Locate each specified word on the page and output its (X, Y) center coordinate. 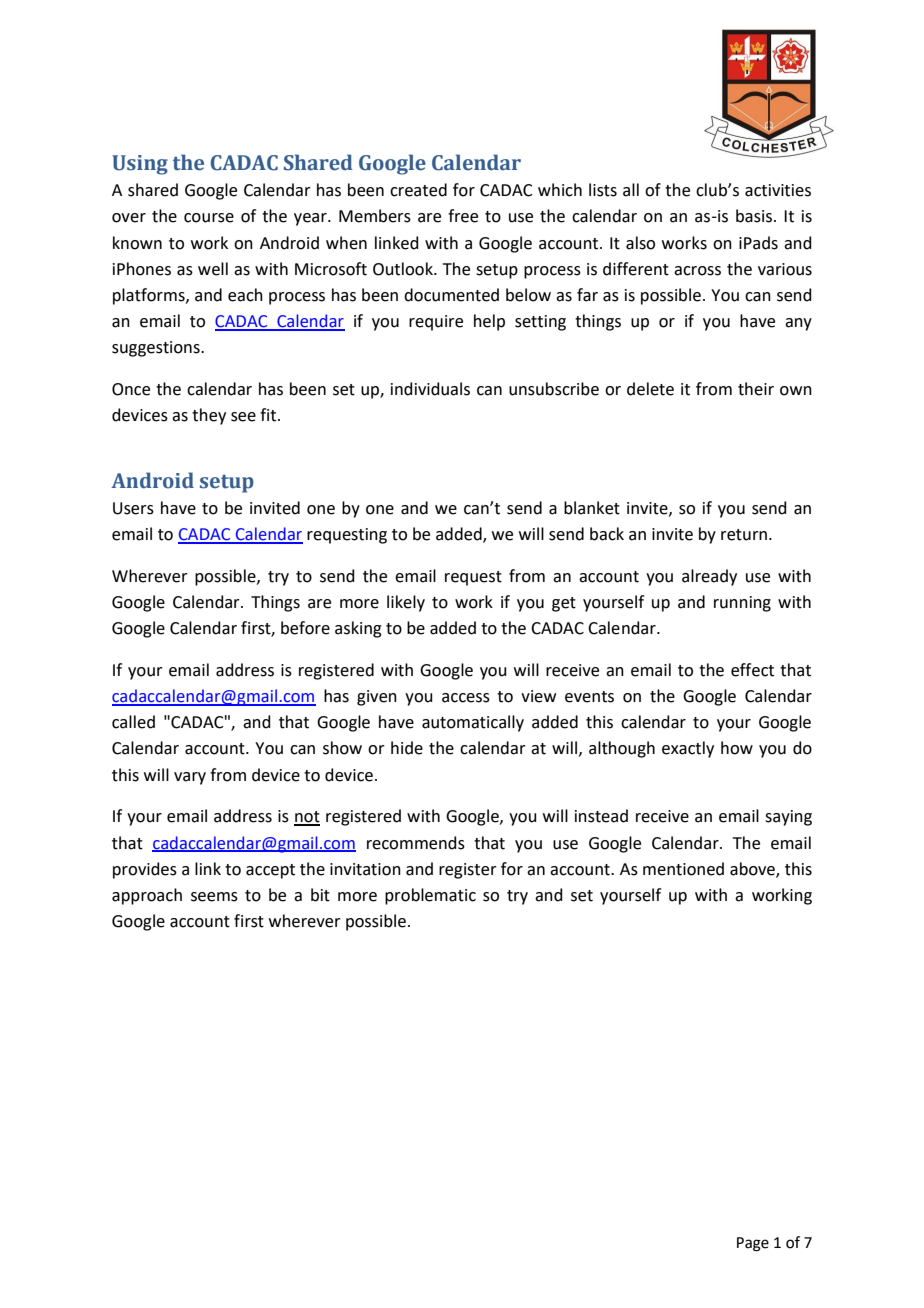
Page (753, 1244)
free (463, 216)
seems (214, 897)
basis (754, 216)
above (753, 869)
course (209, 218)
